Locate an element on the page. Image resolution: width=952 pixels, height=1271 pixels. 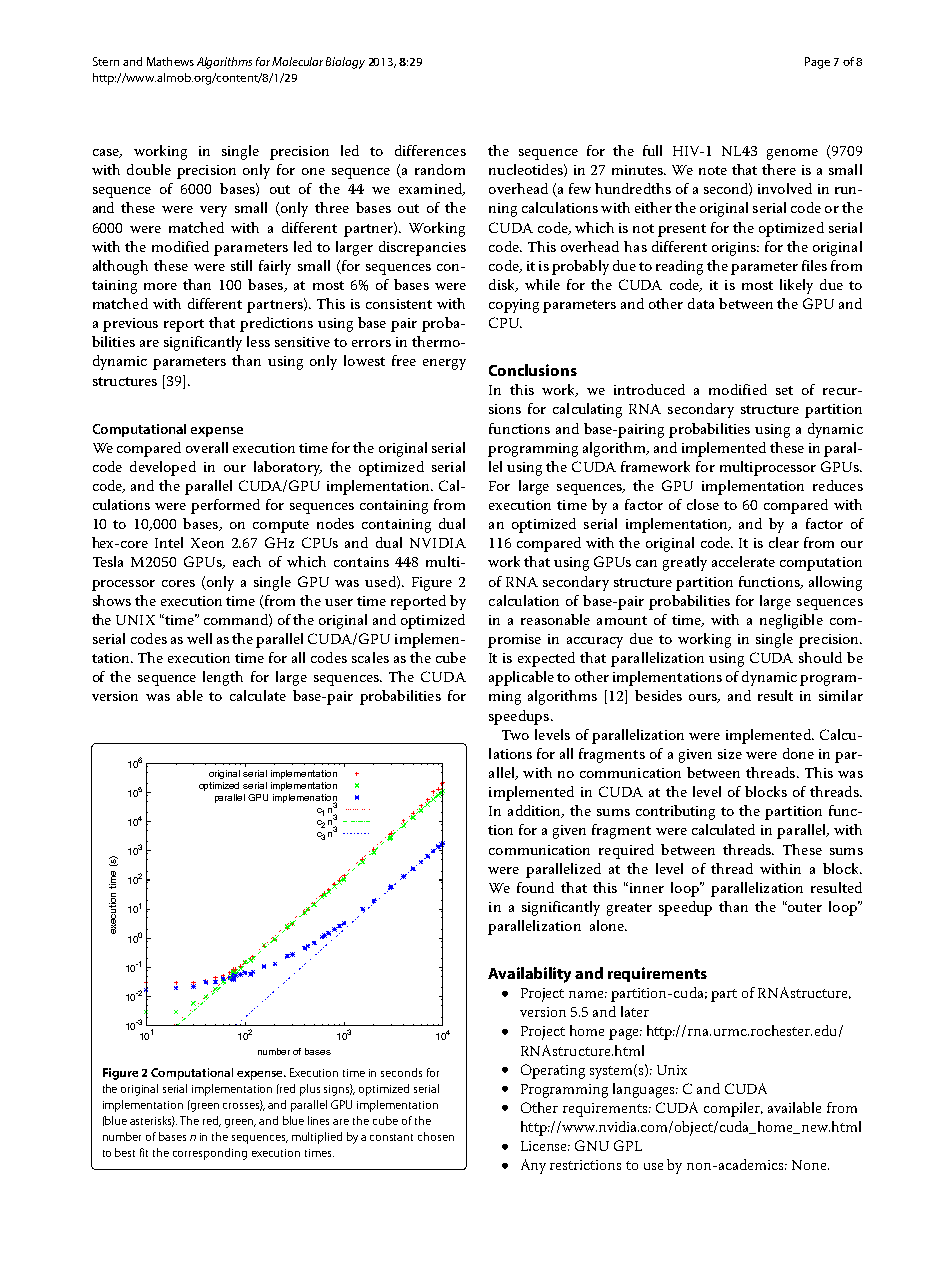
expected is located at coordinates (546, 659).
